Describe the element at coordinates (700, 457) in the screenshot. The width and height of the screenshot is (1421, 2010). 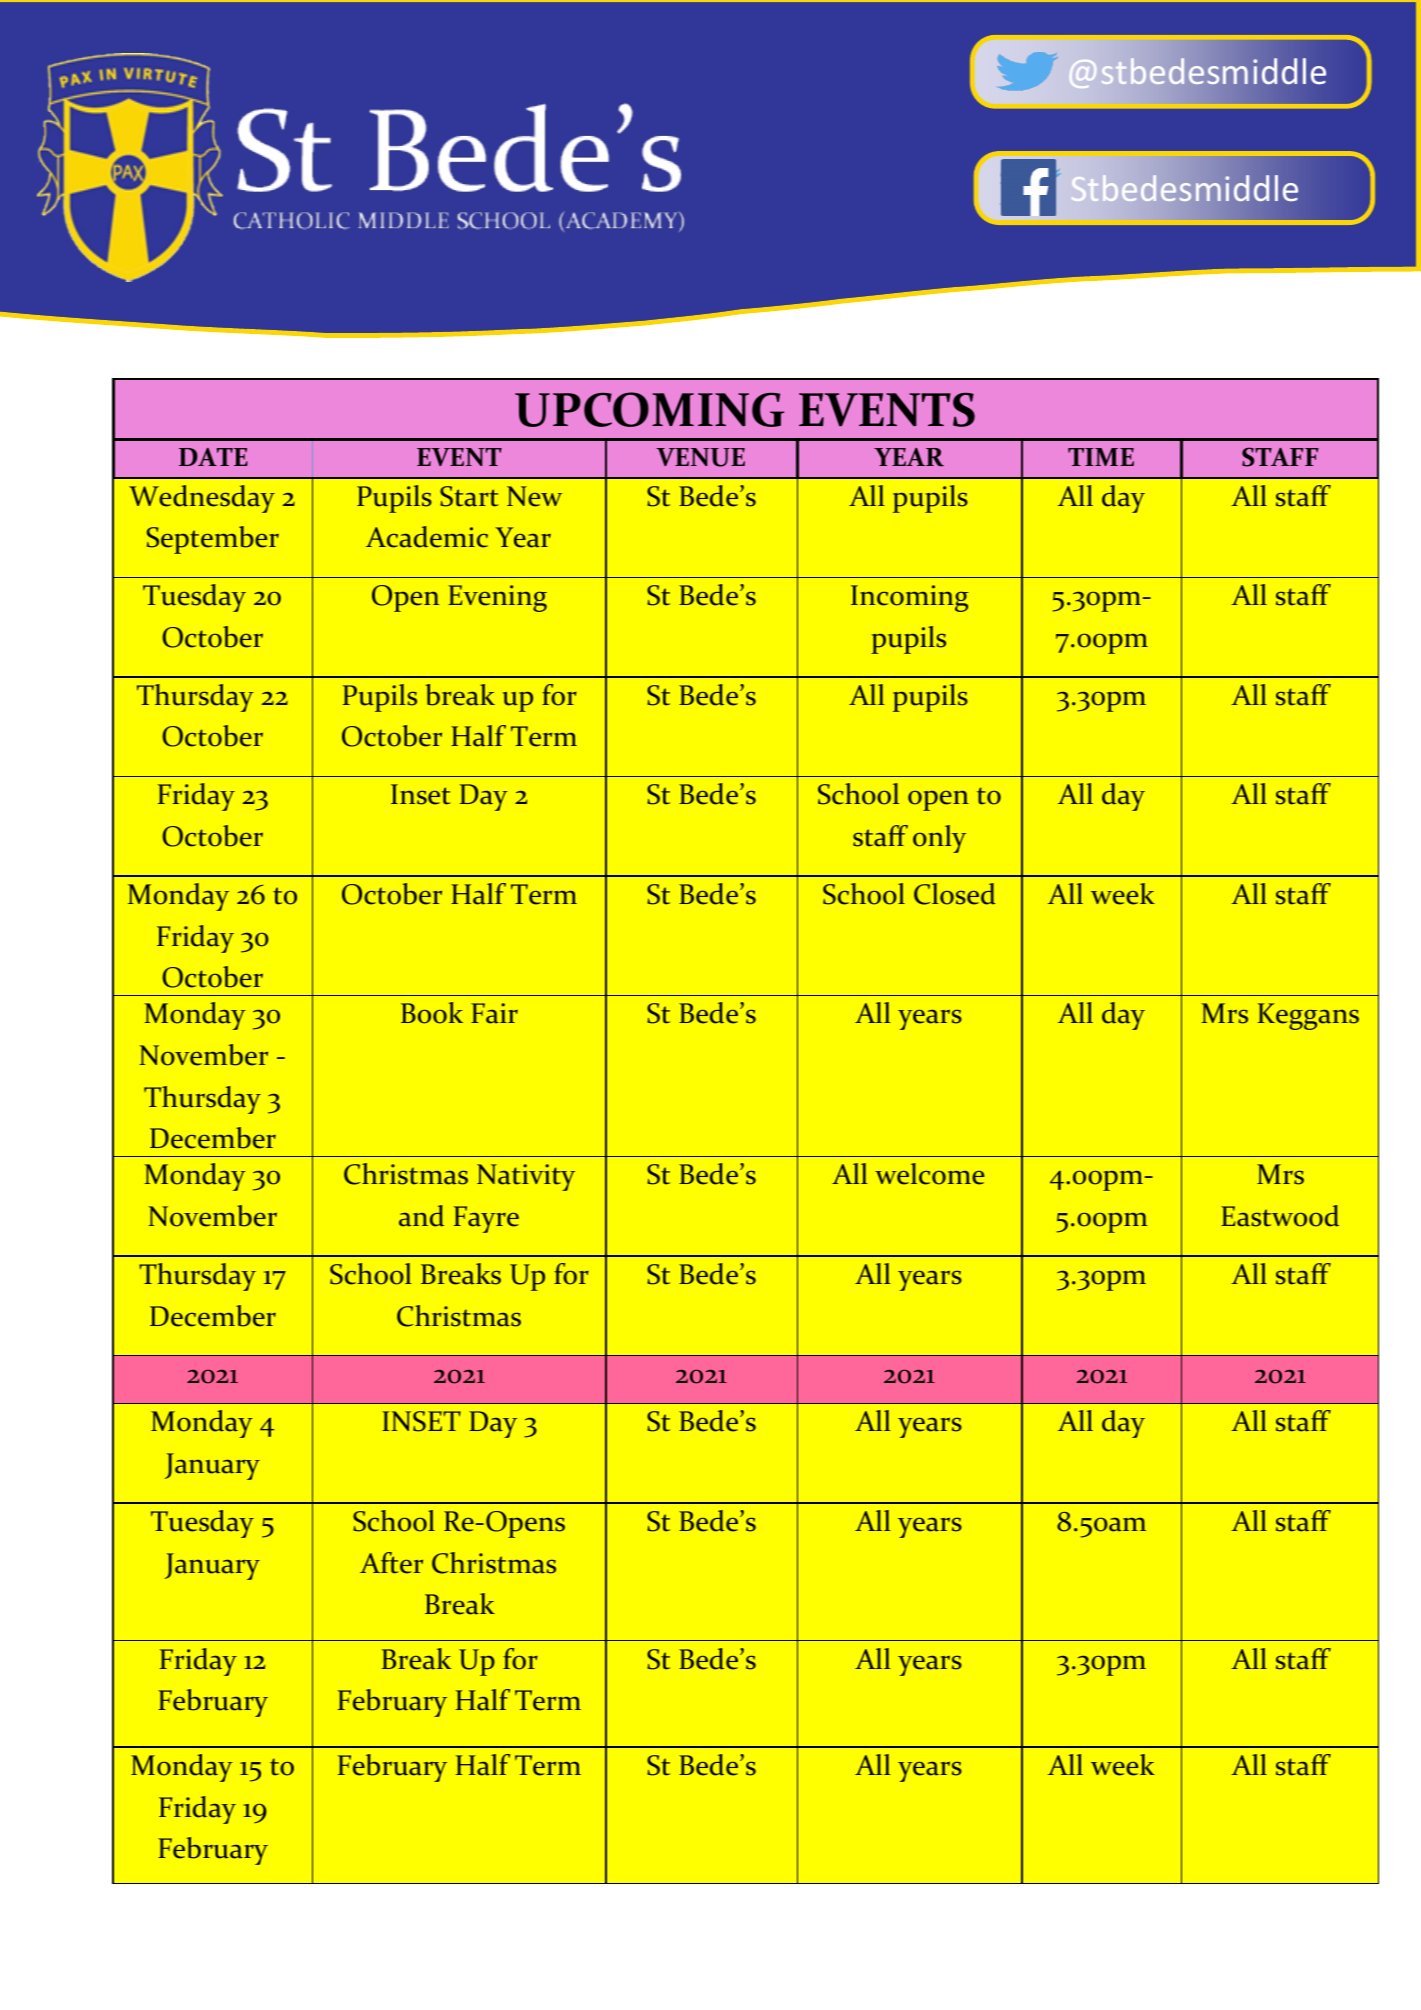
I see `VENUE` at that location.
